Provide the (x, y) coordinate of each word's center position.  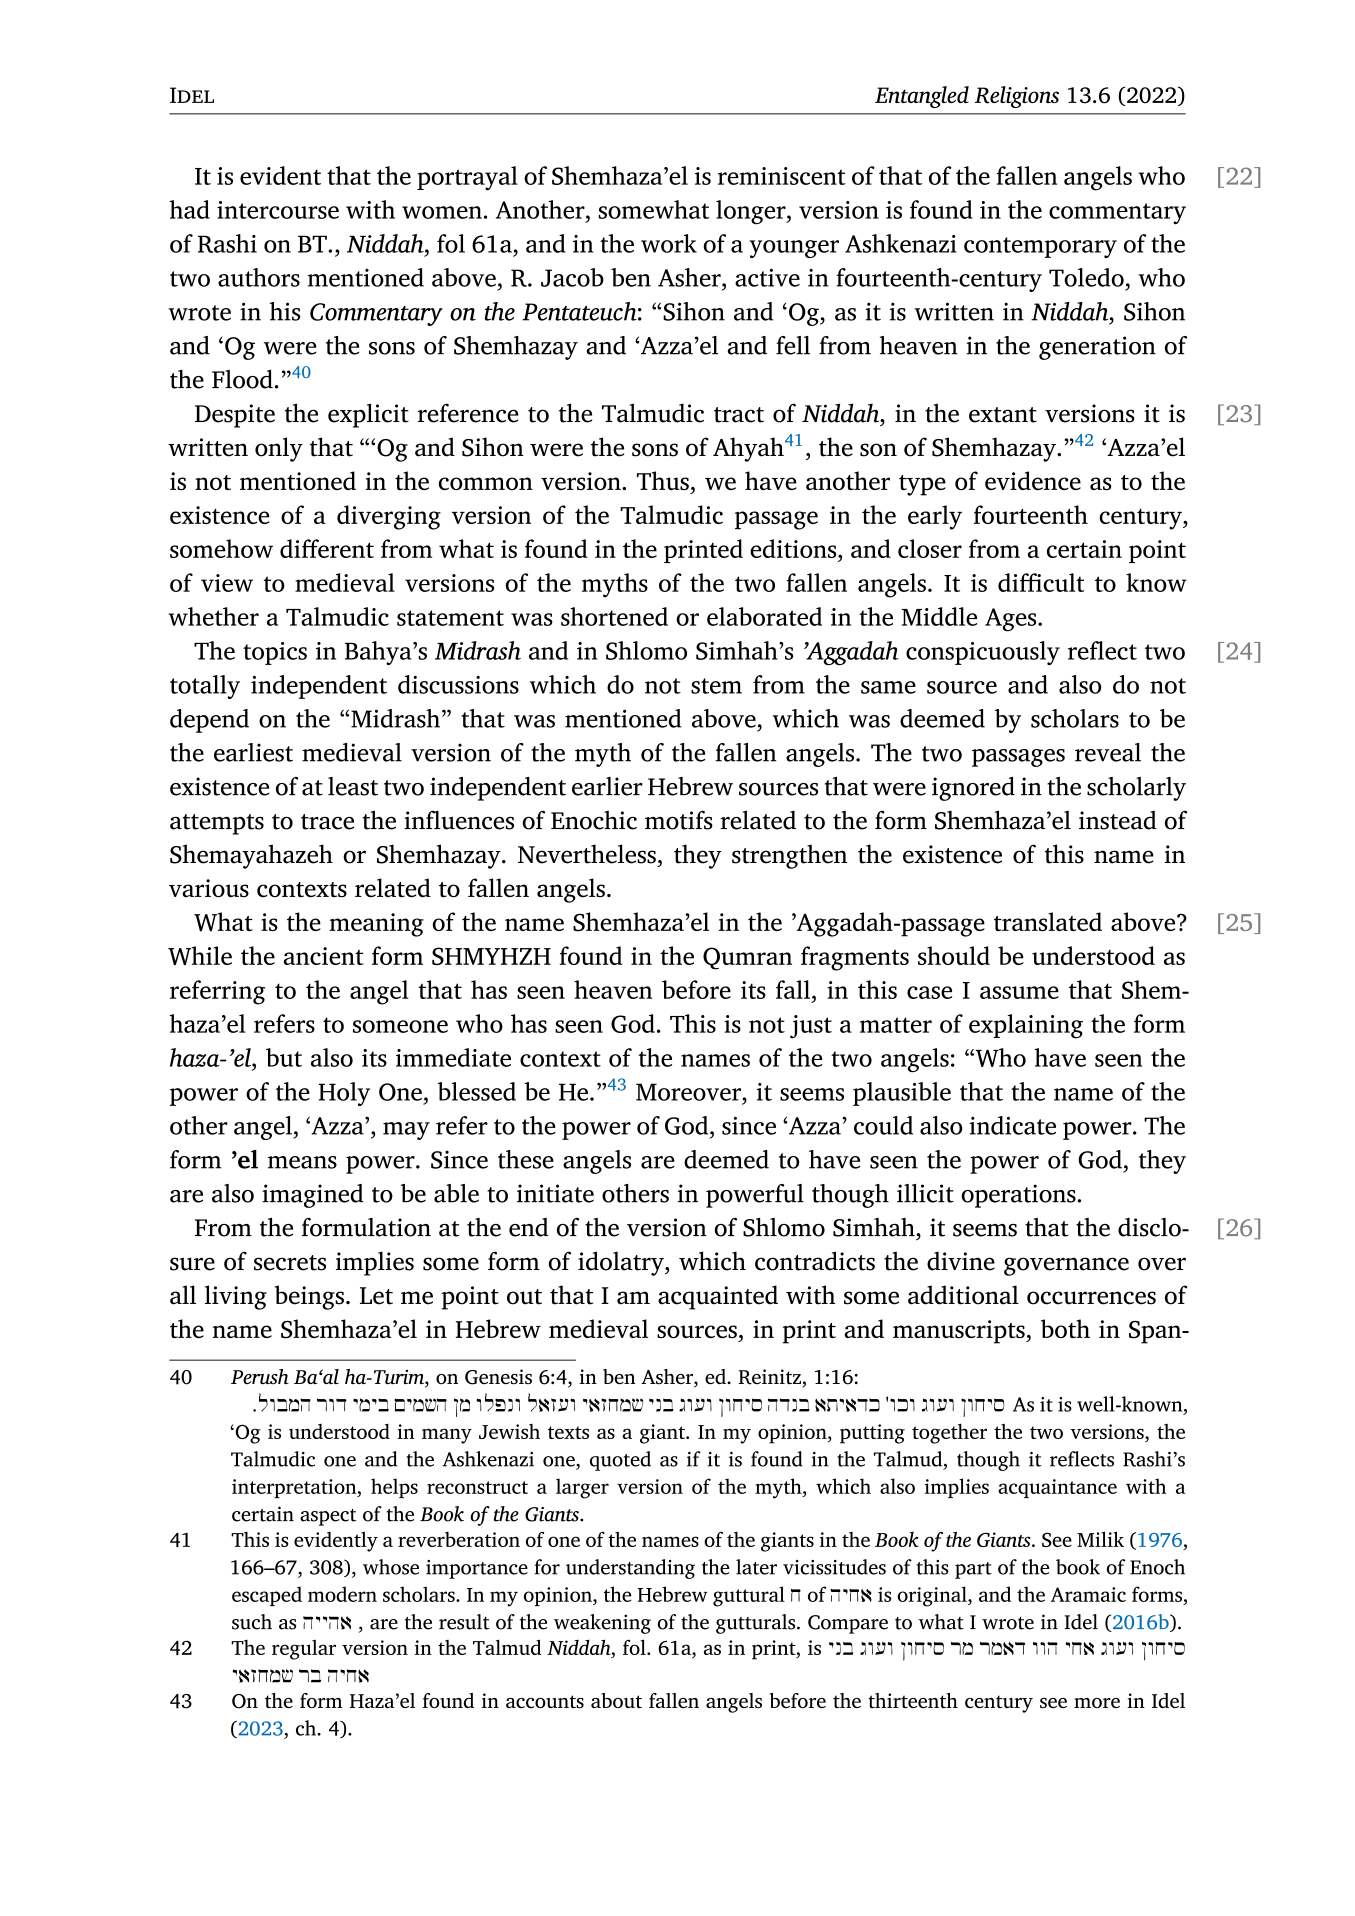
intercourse (278, 210)
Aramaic (1088, 1594)
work (669, 243)
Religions (1017, 97)
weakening (602, 1624)
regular (304, 1650)
